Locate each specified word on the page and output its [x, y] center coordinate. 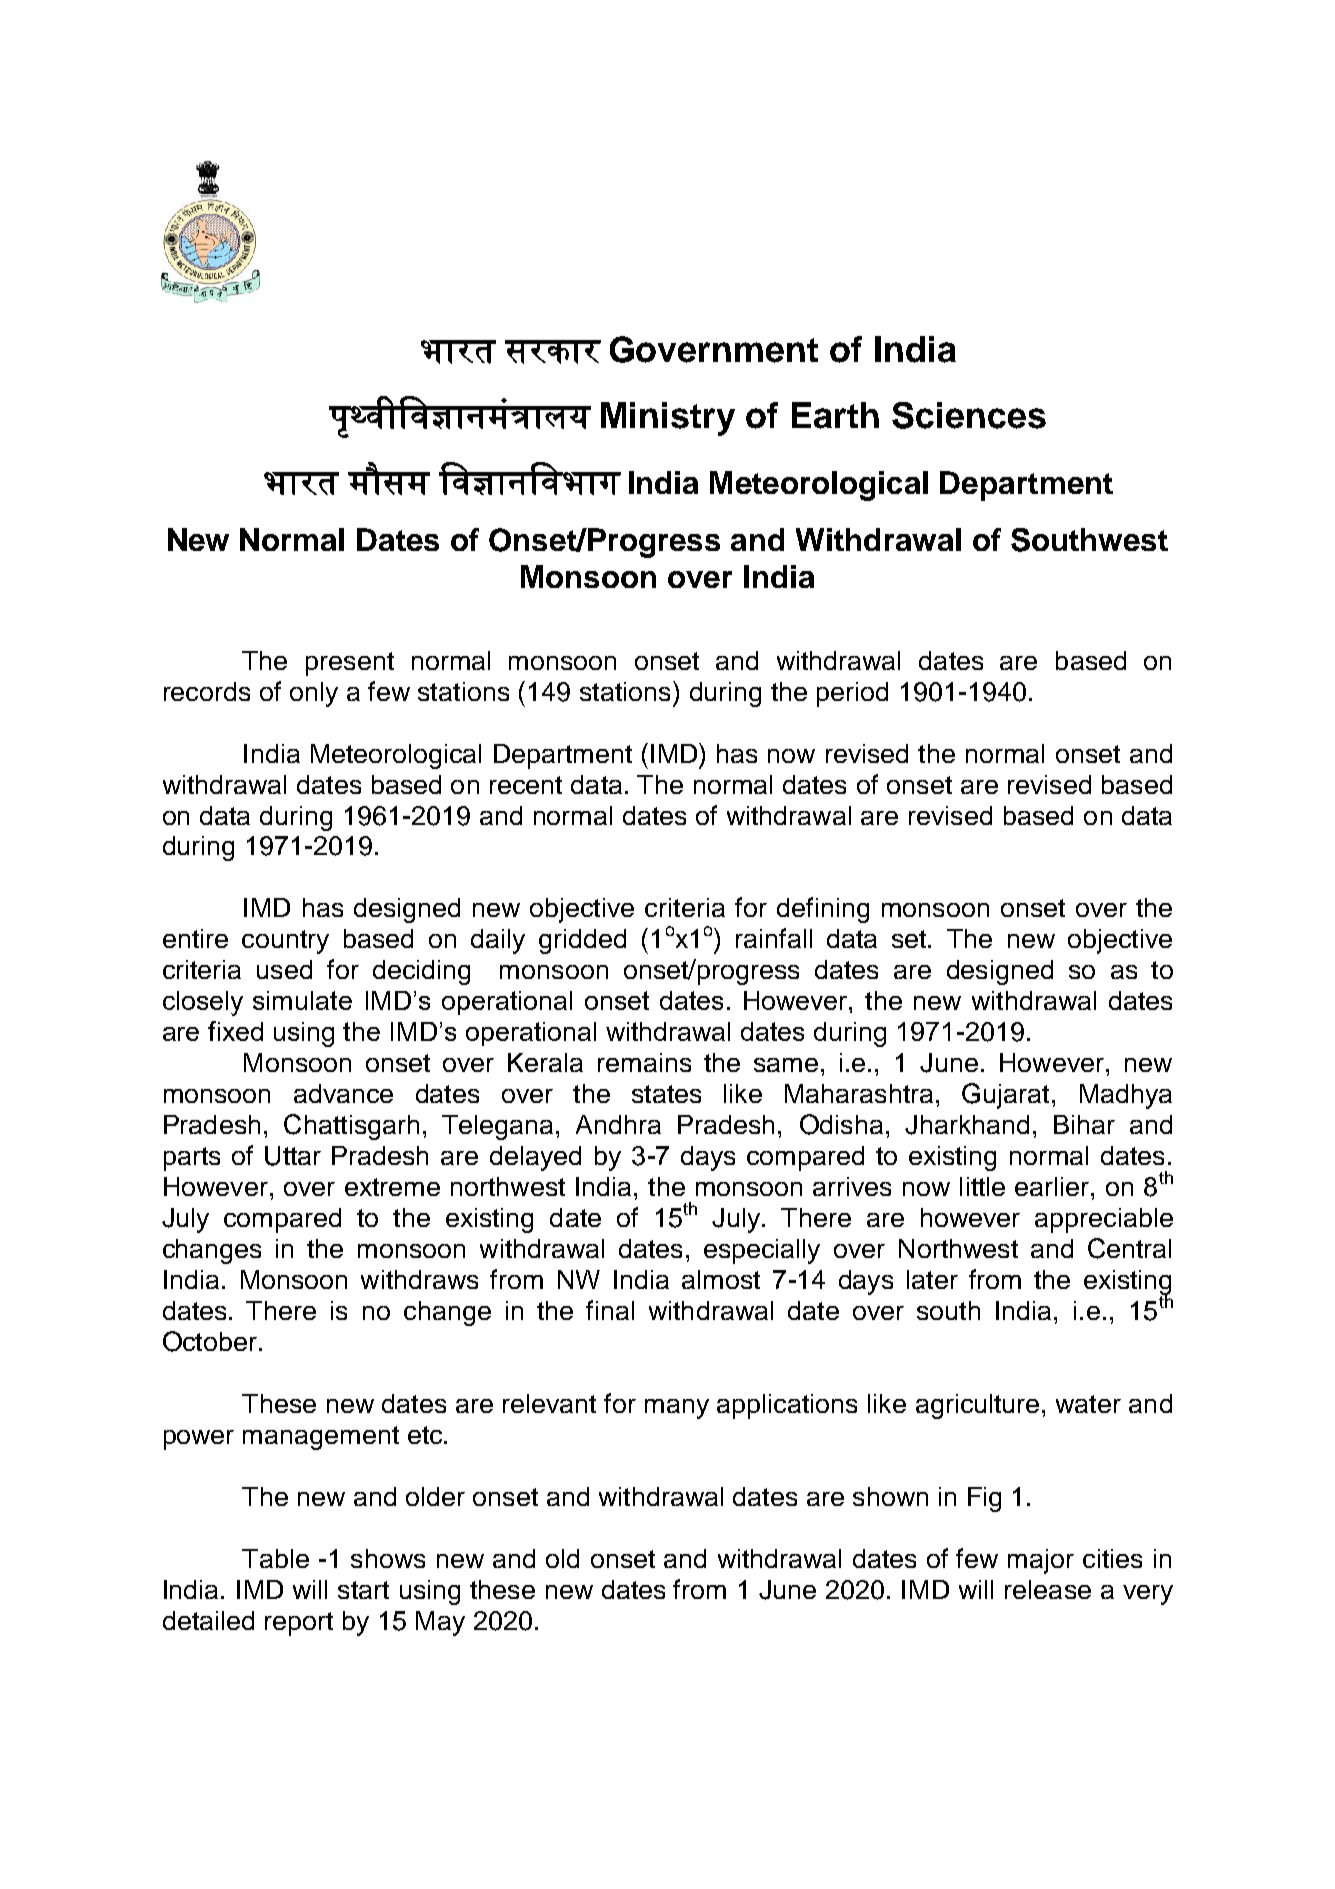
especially [762, 1251]
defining [823, 910]
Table [275, 1558]
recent [526, 785]
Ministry [668, 419]
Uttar [293, 1156]
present [350, 664]
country [285, 942]
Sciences [969, 415]
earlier [1053, 1186]
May [440, 1623]
